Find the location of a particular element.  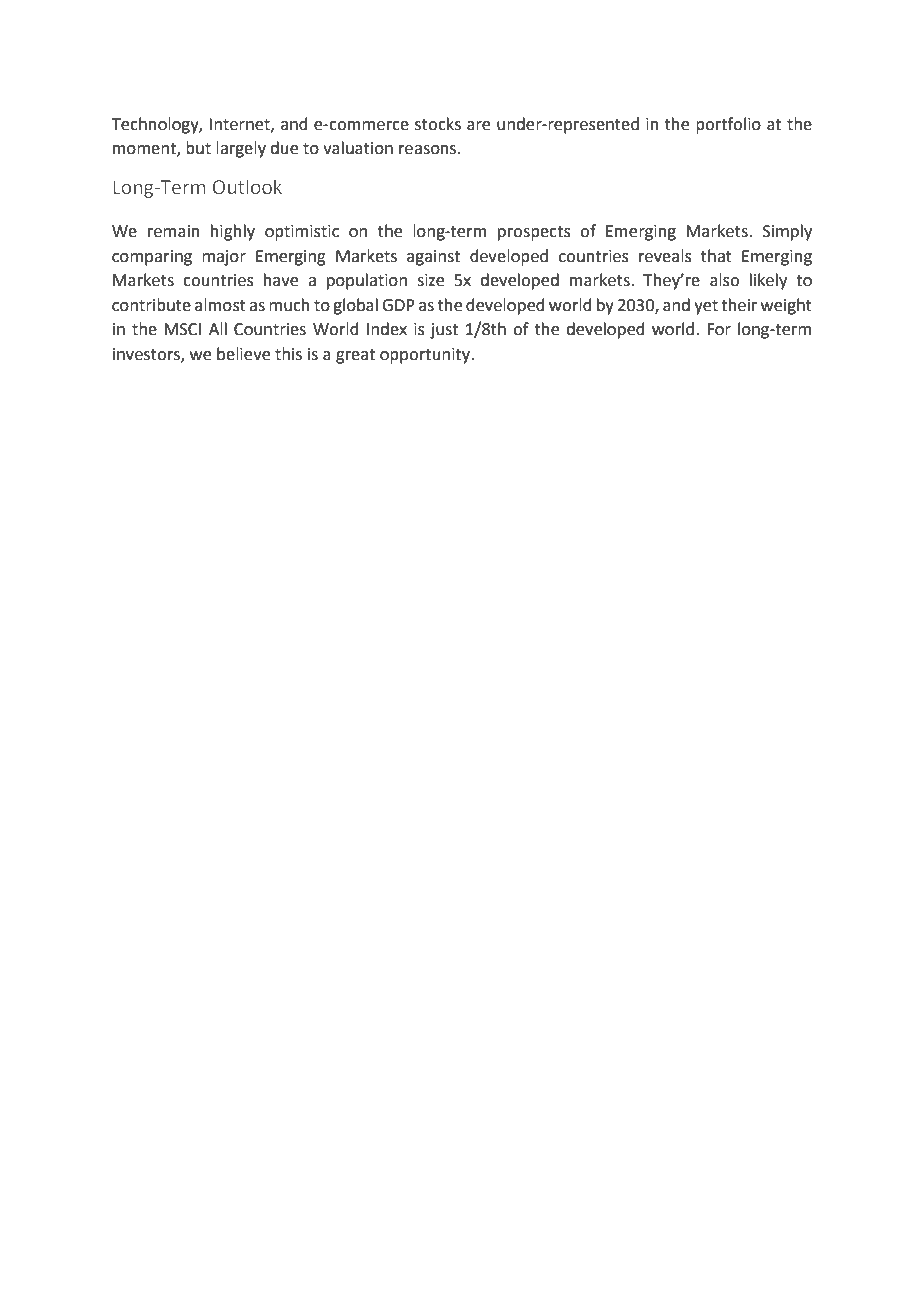

reasons is located at coordinates (429, 150).
